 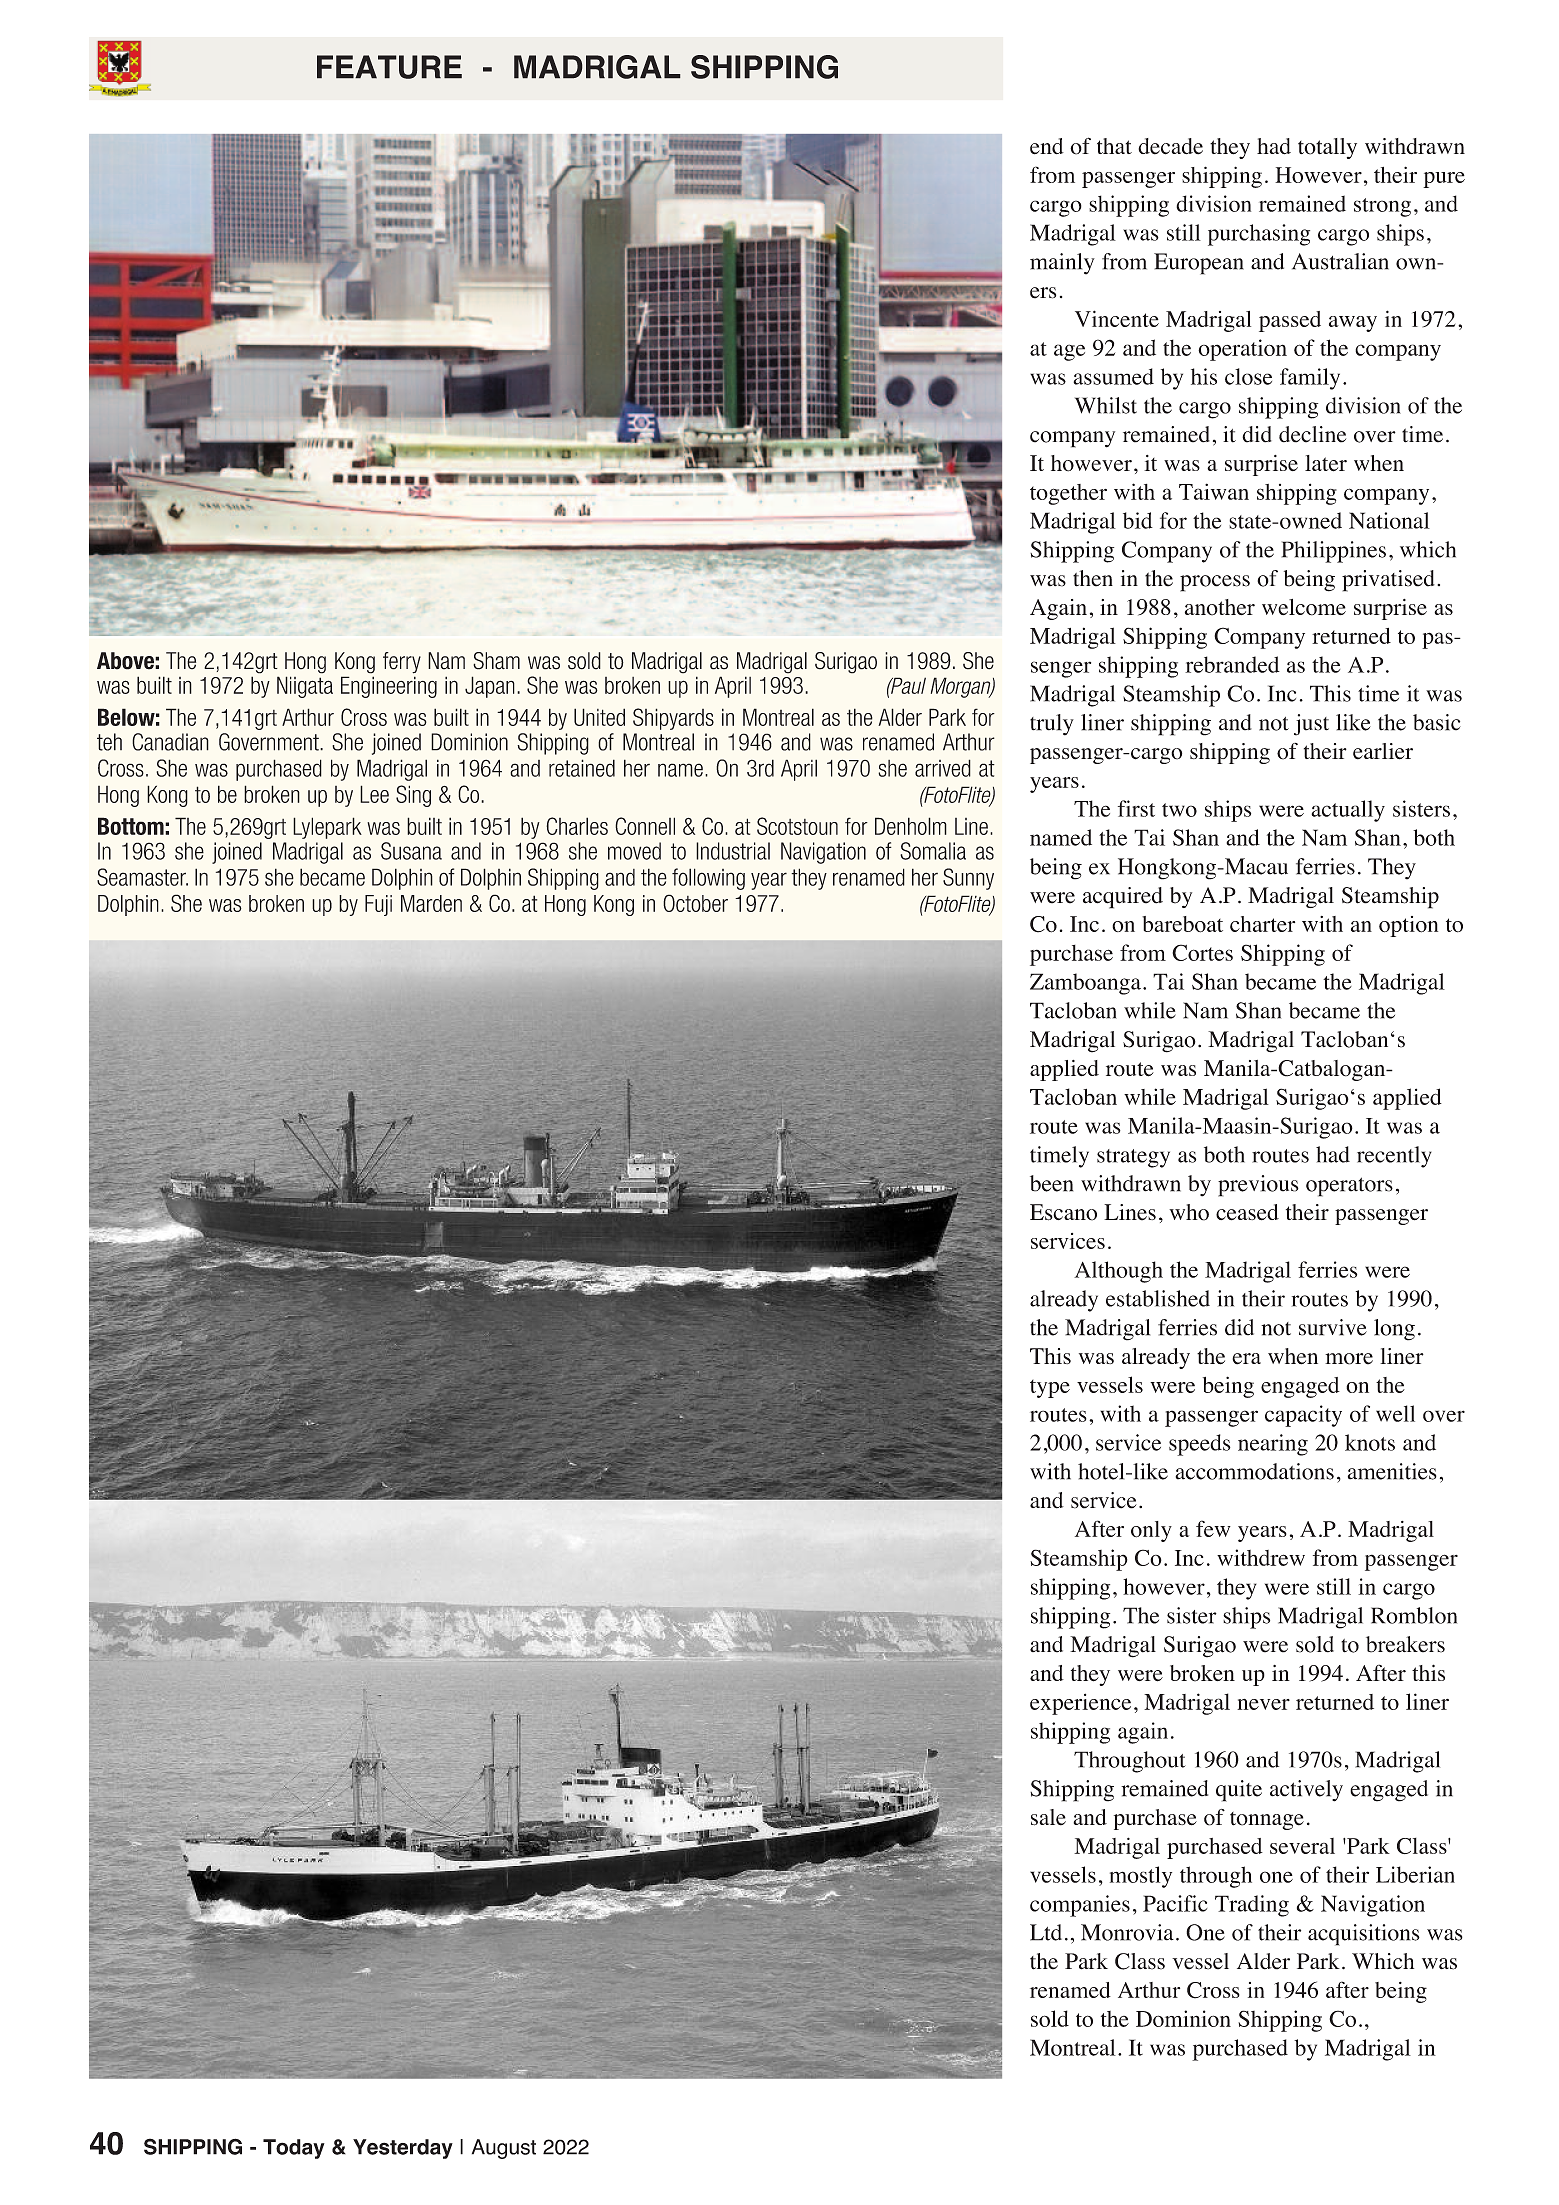 I want to click on nearing, so click(x=1273, y=1445).
